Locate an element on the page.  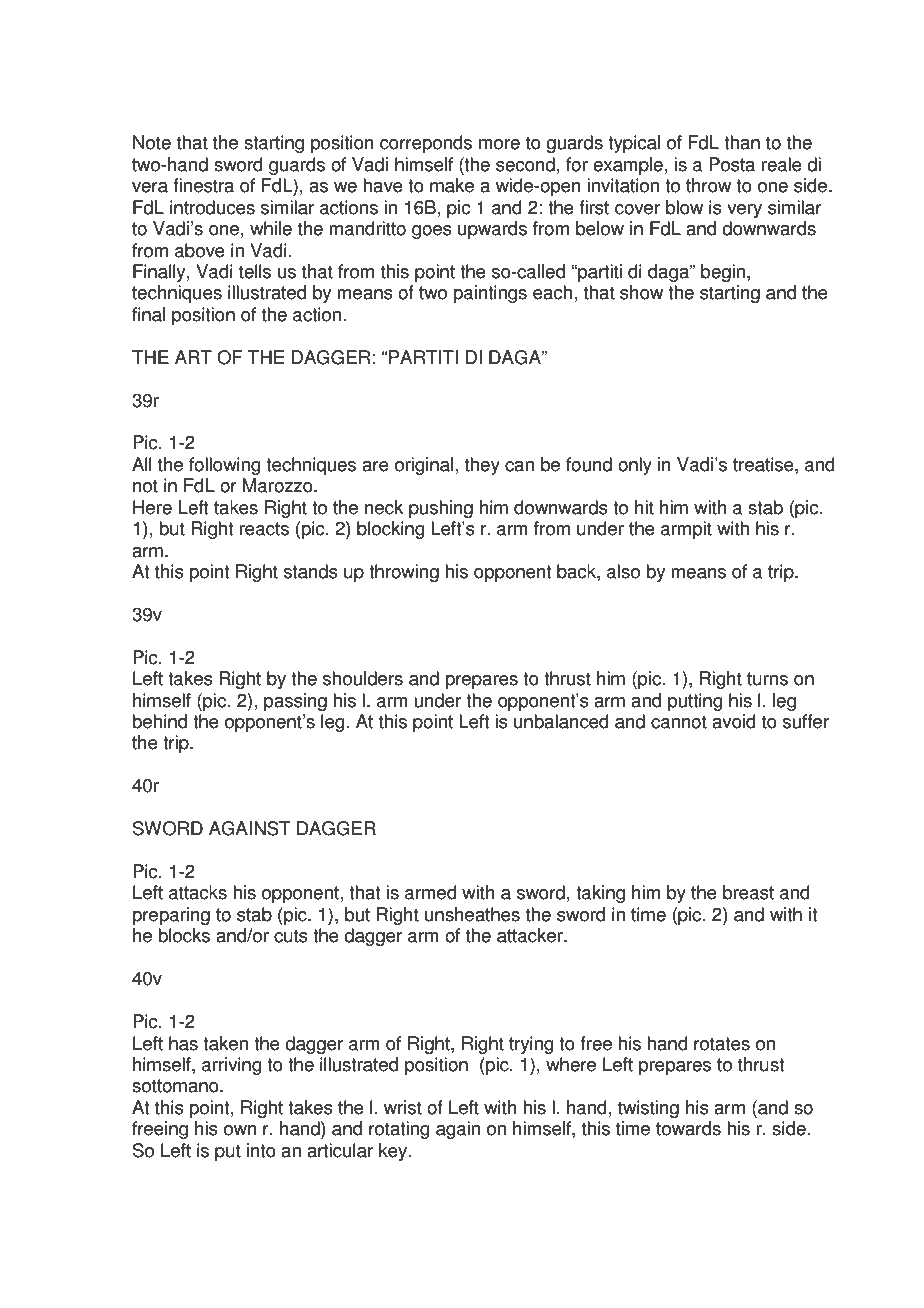
finestra is located at coordinates (203, 185).
